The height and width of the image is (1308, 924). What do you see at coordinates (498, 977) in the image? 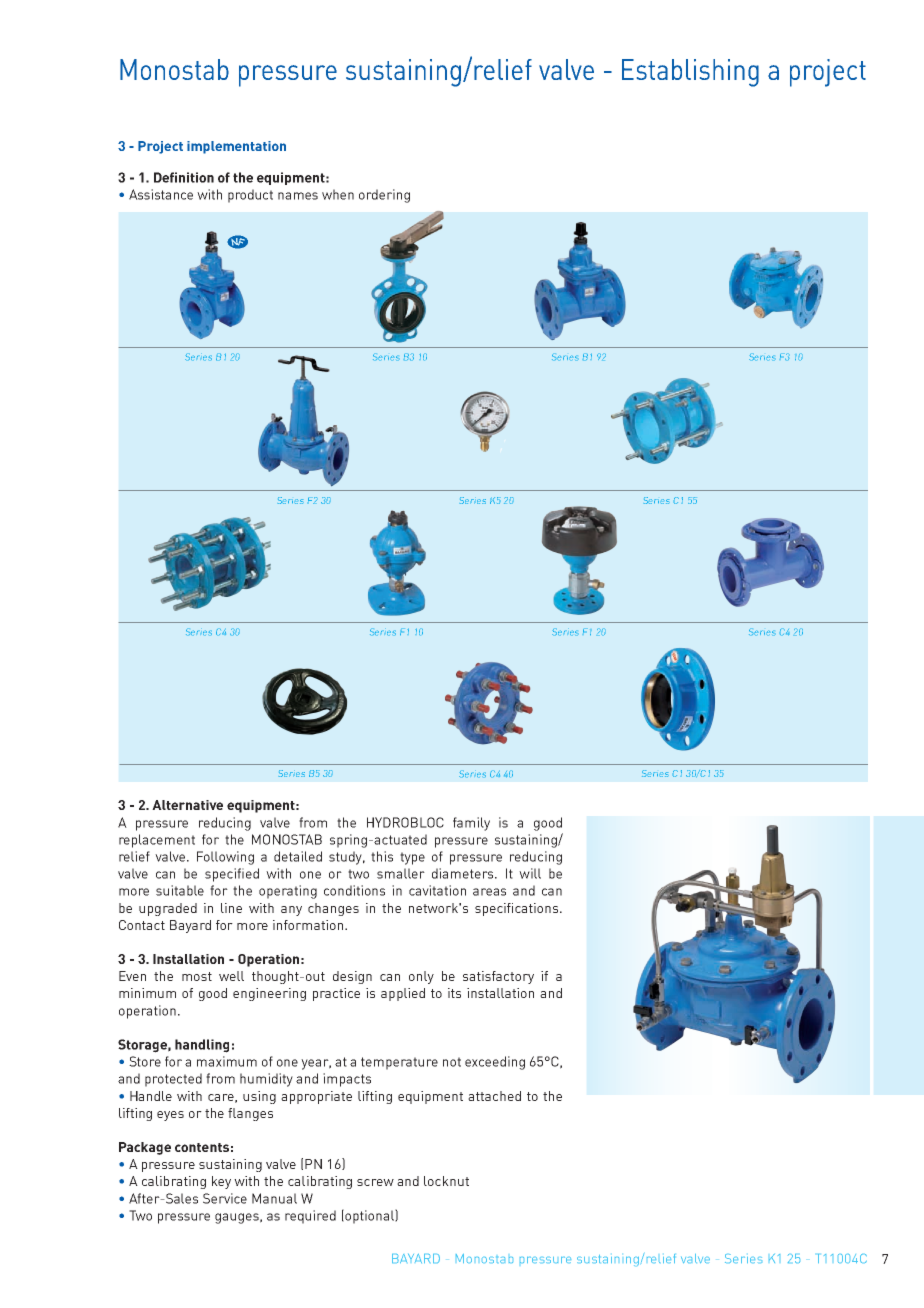
I see `satisfactory` at bounding box center [498, 977].
